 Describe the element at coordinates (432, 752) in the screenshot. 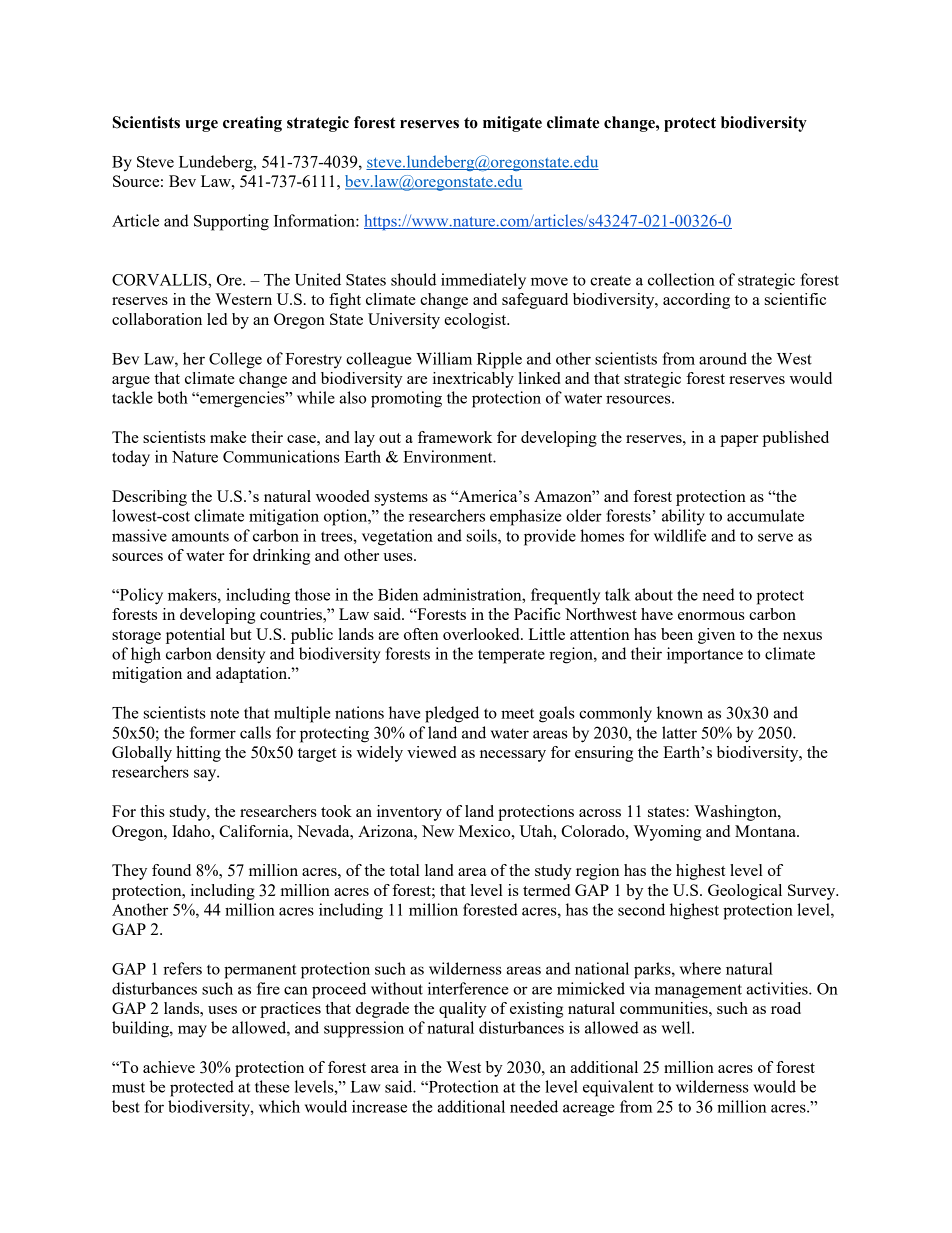

I see `viewed` at that location.
